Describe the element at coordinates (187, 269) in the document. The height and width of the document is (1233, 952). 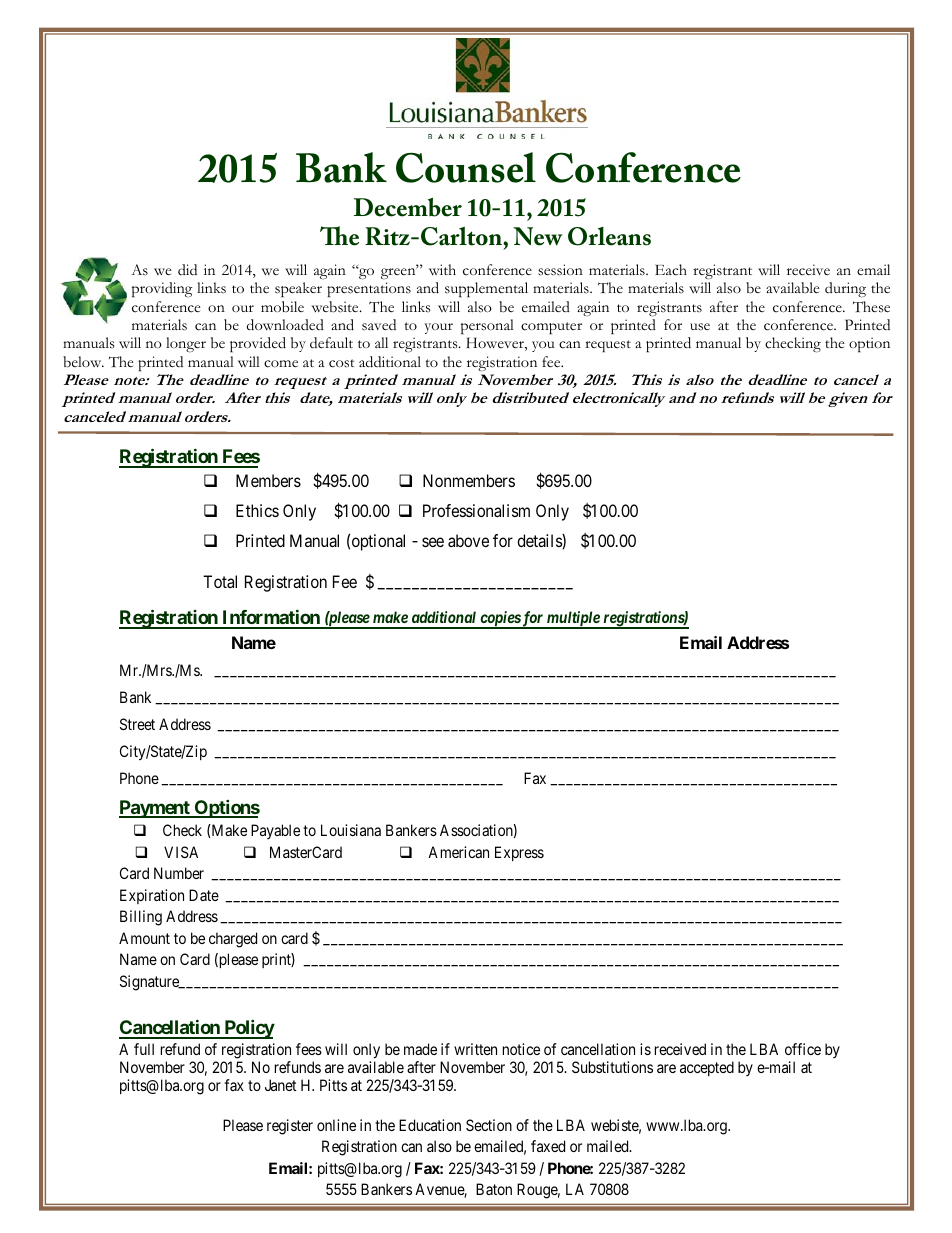
I see `did` at that location.
